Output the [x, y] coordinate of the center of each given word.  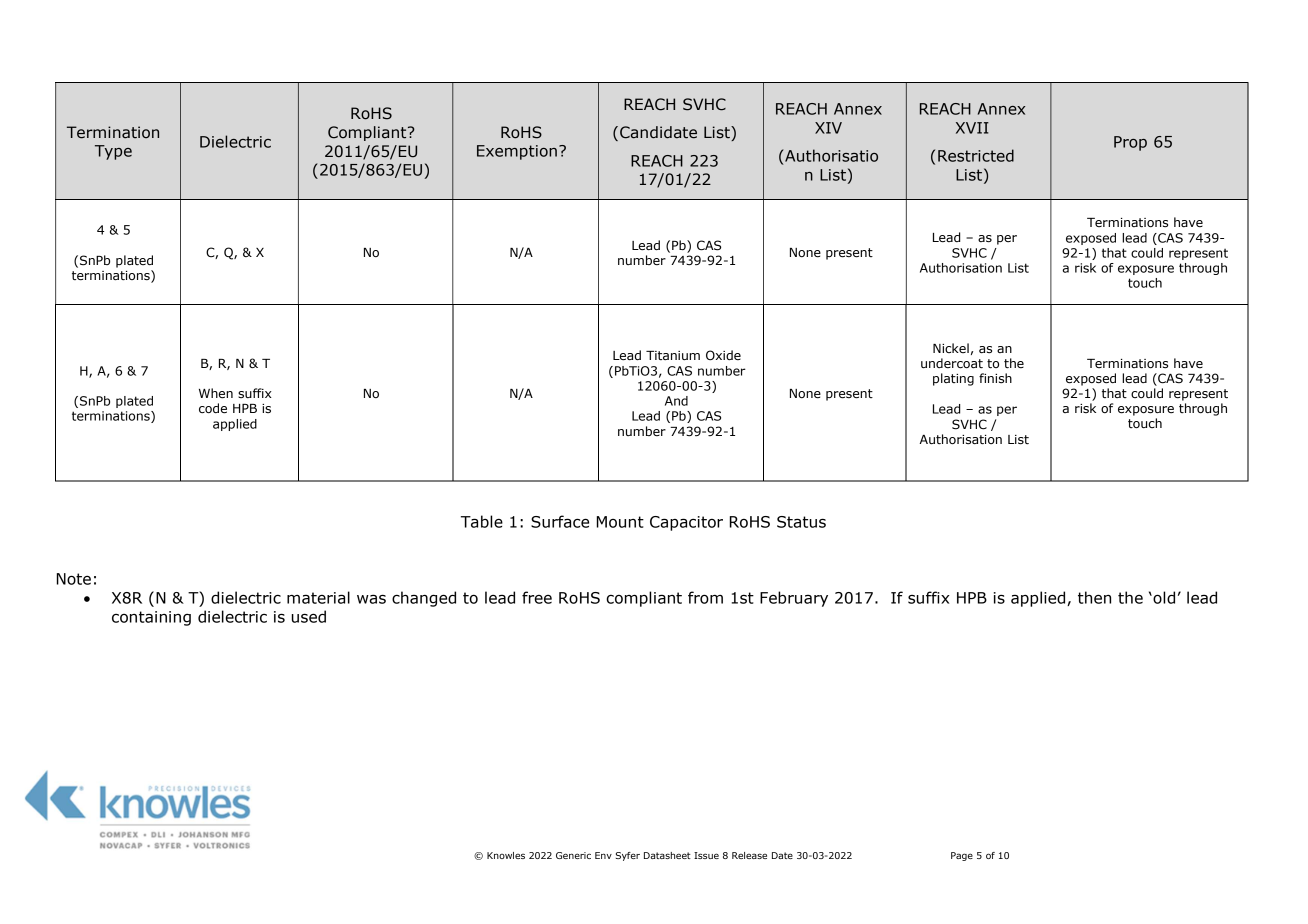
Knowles [506, 855]
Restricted [976, 155]
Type [113, 152]
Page [962, 856]
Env [603, 855]
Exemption [517, 152]
